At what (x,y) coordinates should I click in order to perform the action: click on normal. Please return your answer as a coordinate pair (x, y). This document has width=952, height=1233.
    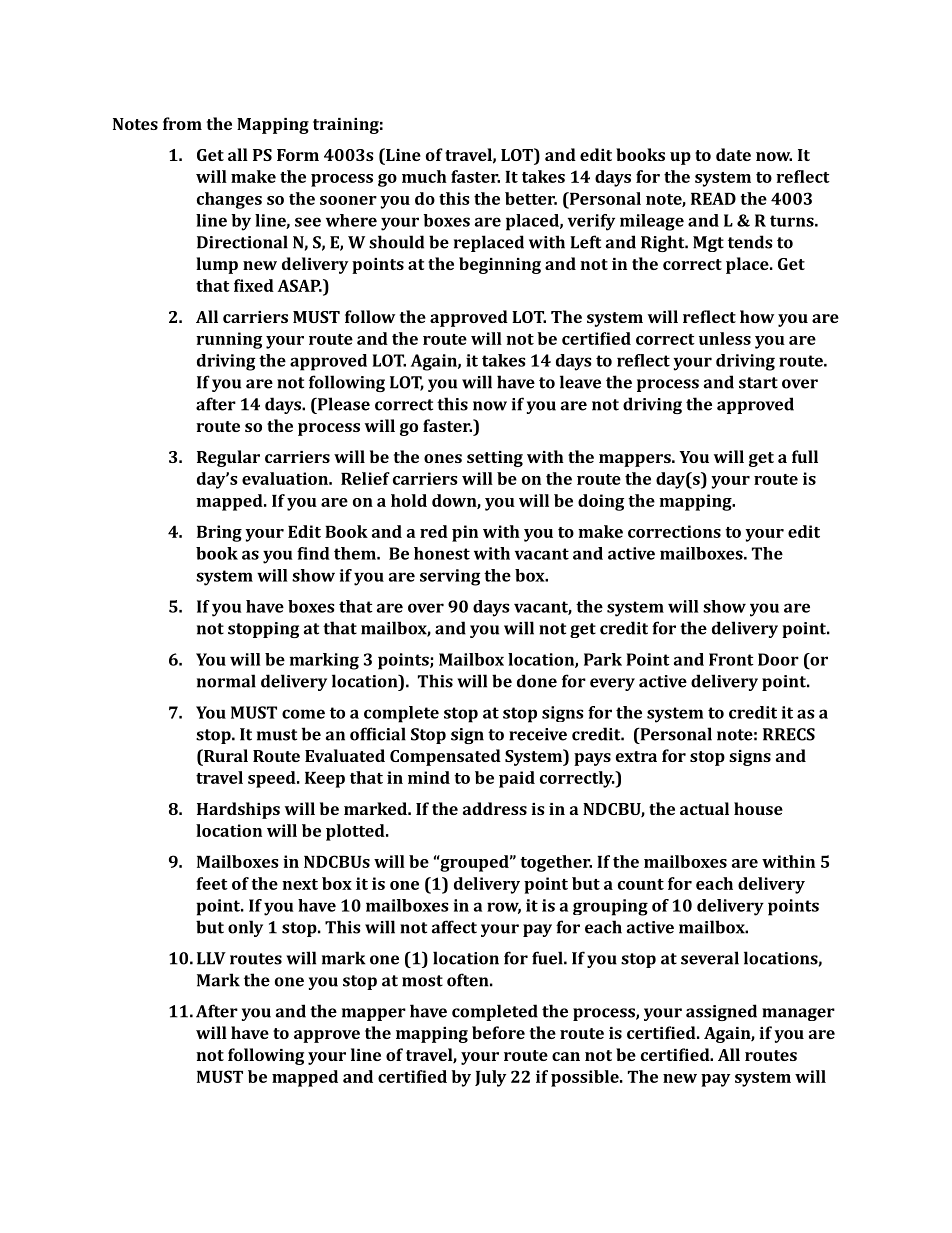
    Looking at the image, I should click on (226, 681).
